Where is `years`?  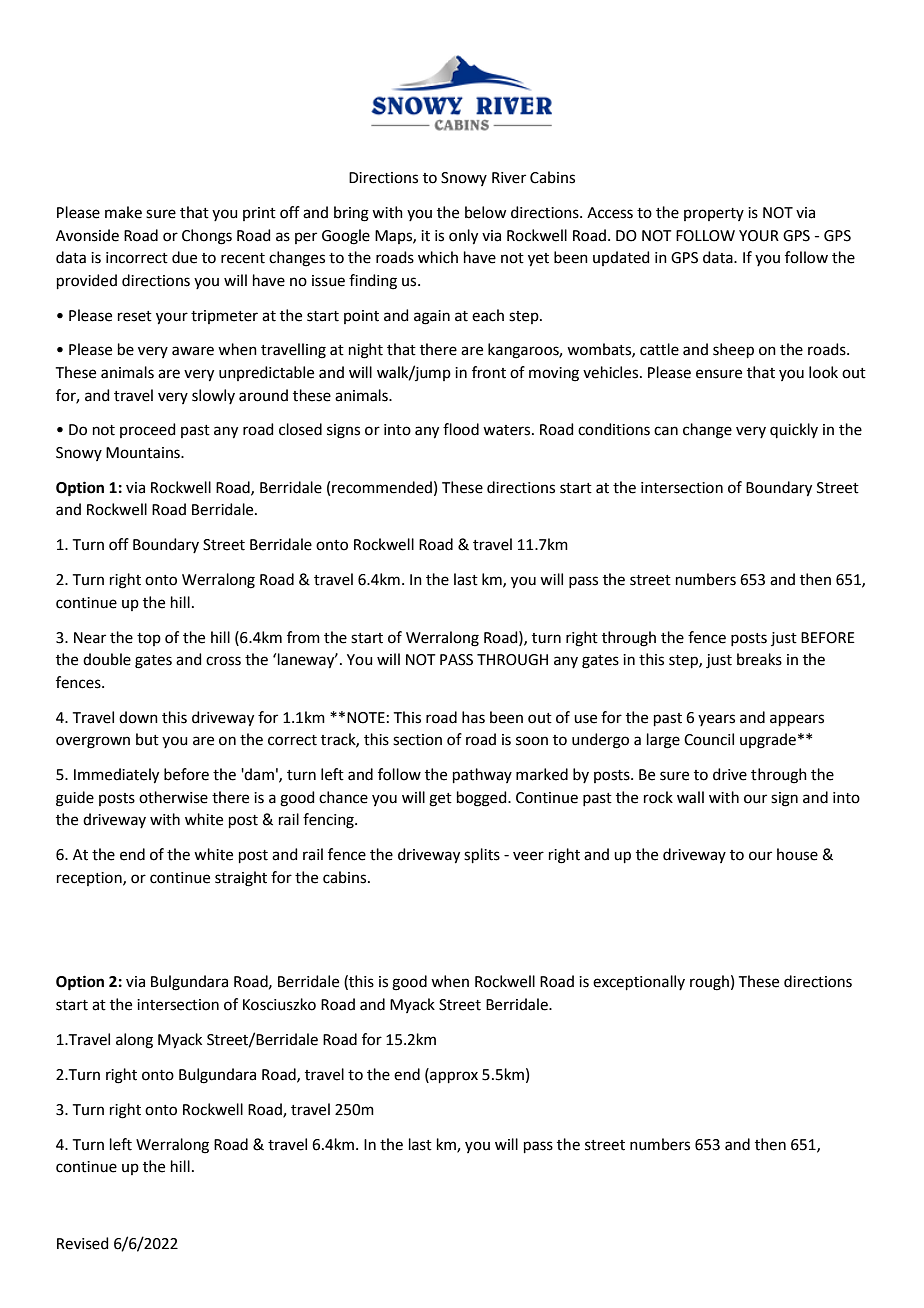
years is located at coordinates (716, 720).
